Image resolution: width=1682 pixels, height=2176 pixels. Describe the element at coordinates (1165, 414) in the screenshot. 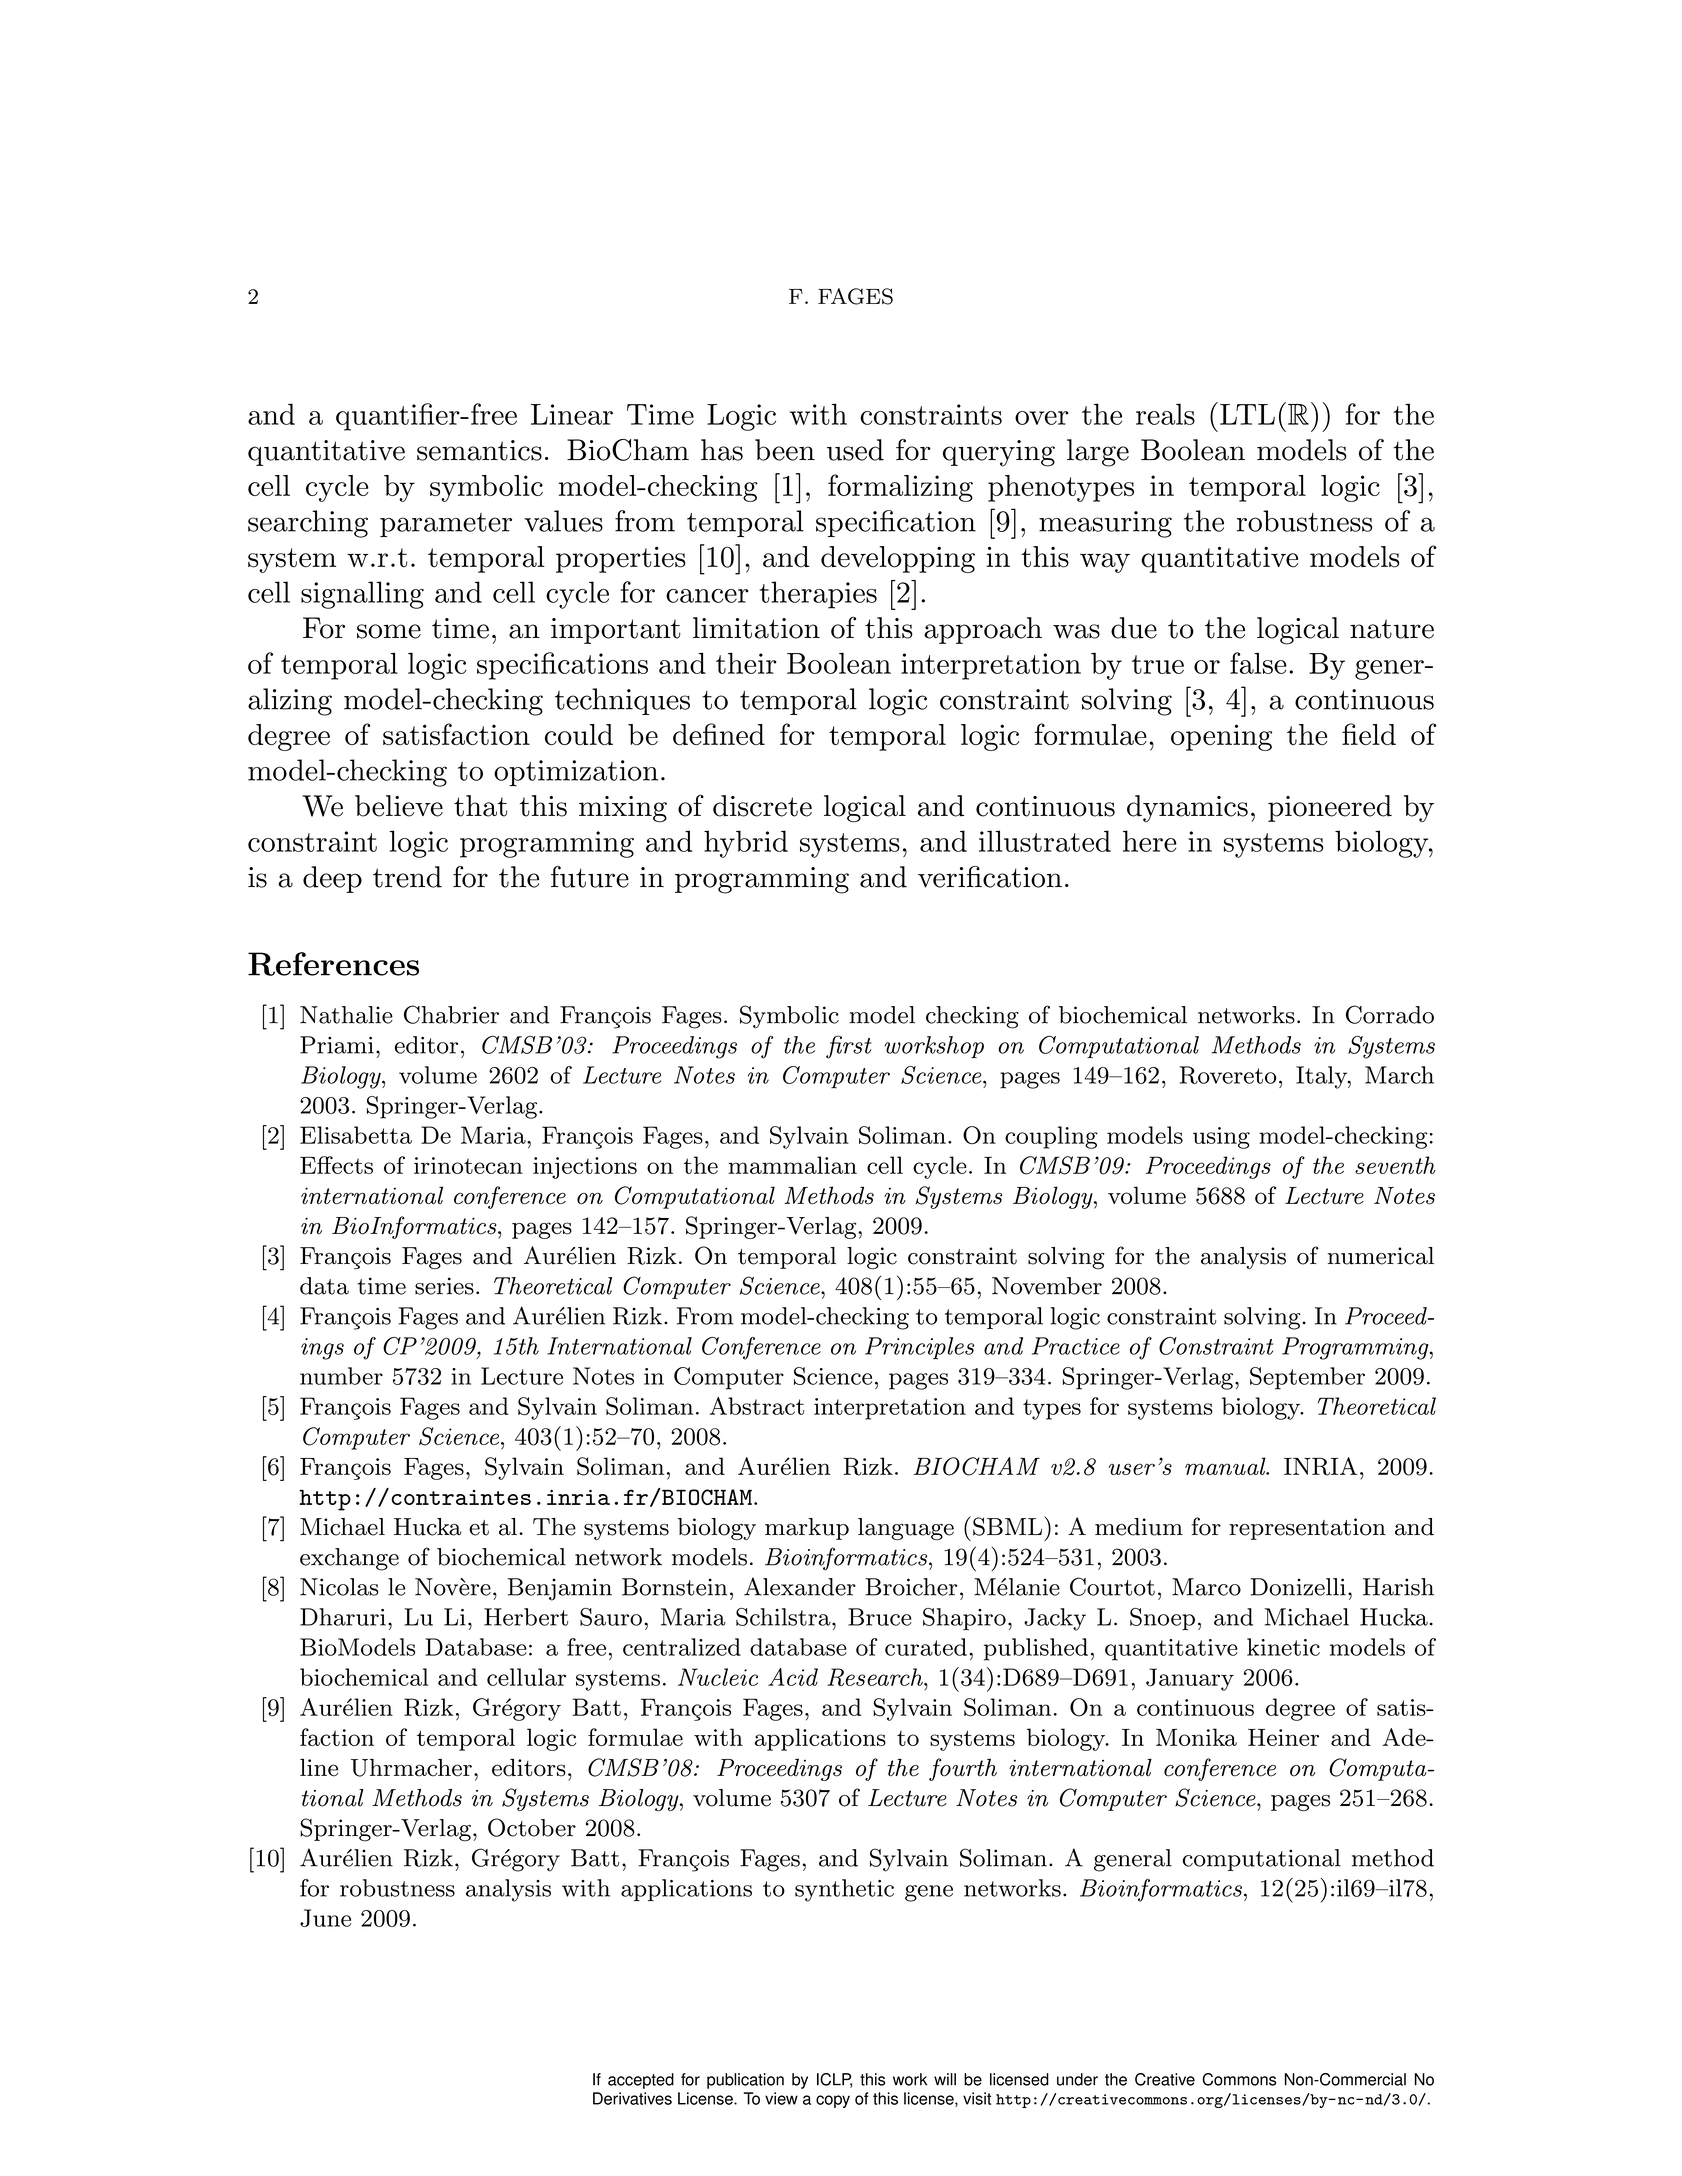

I see `reals` at that location.
